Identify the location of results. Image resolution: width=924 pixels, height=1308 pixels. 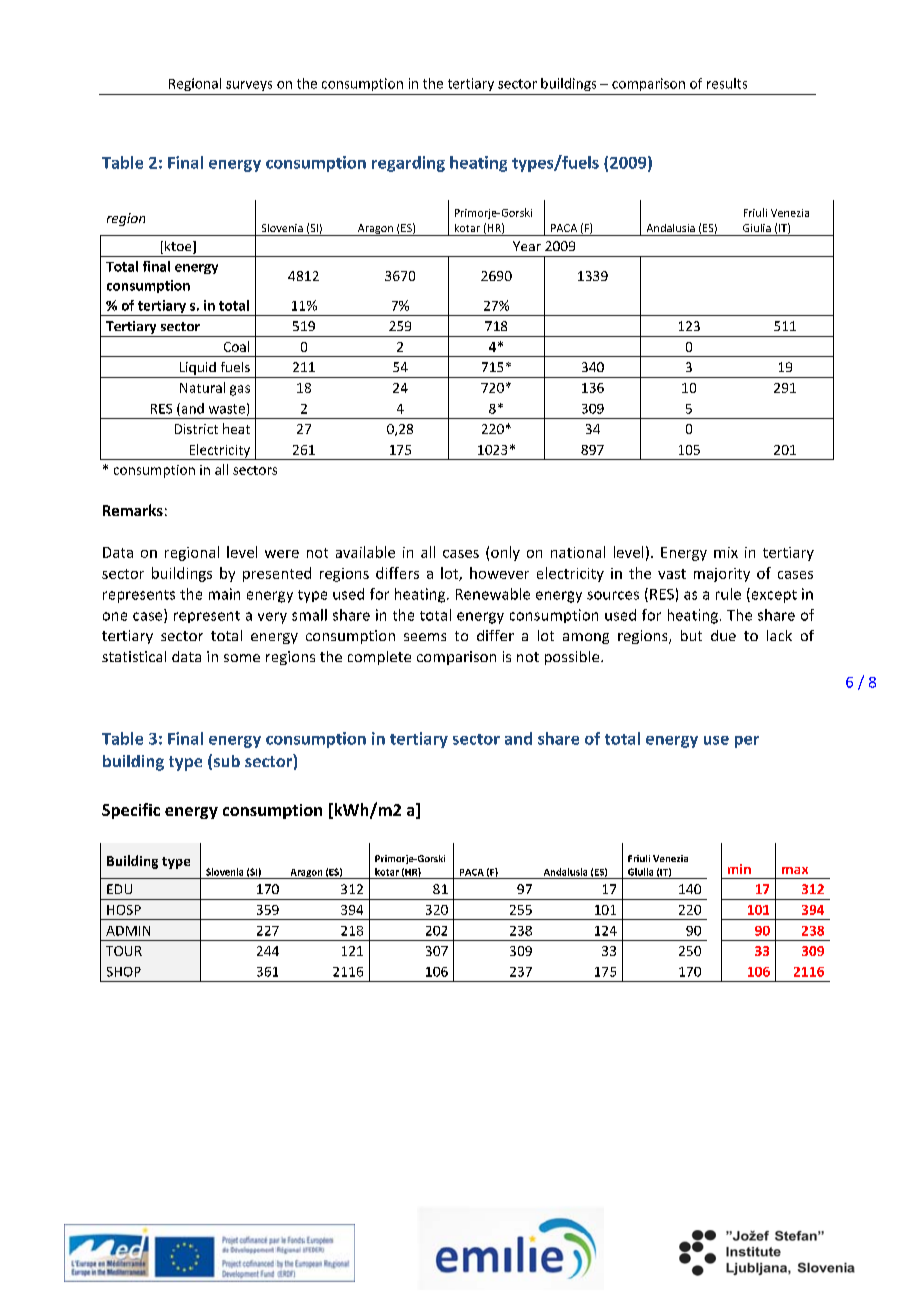
(727, 83).
